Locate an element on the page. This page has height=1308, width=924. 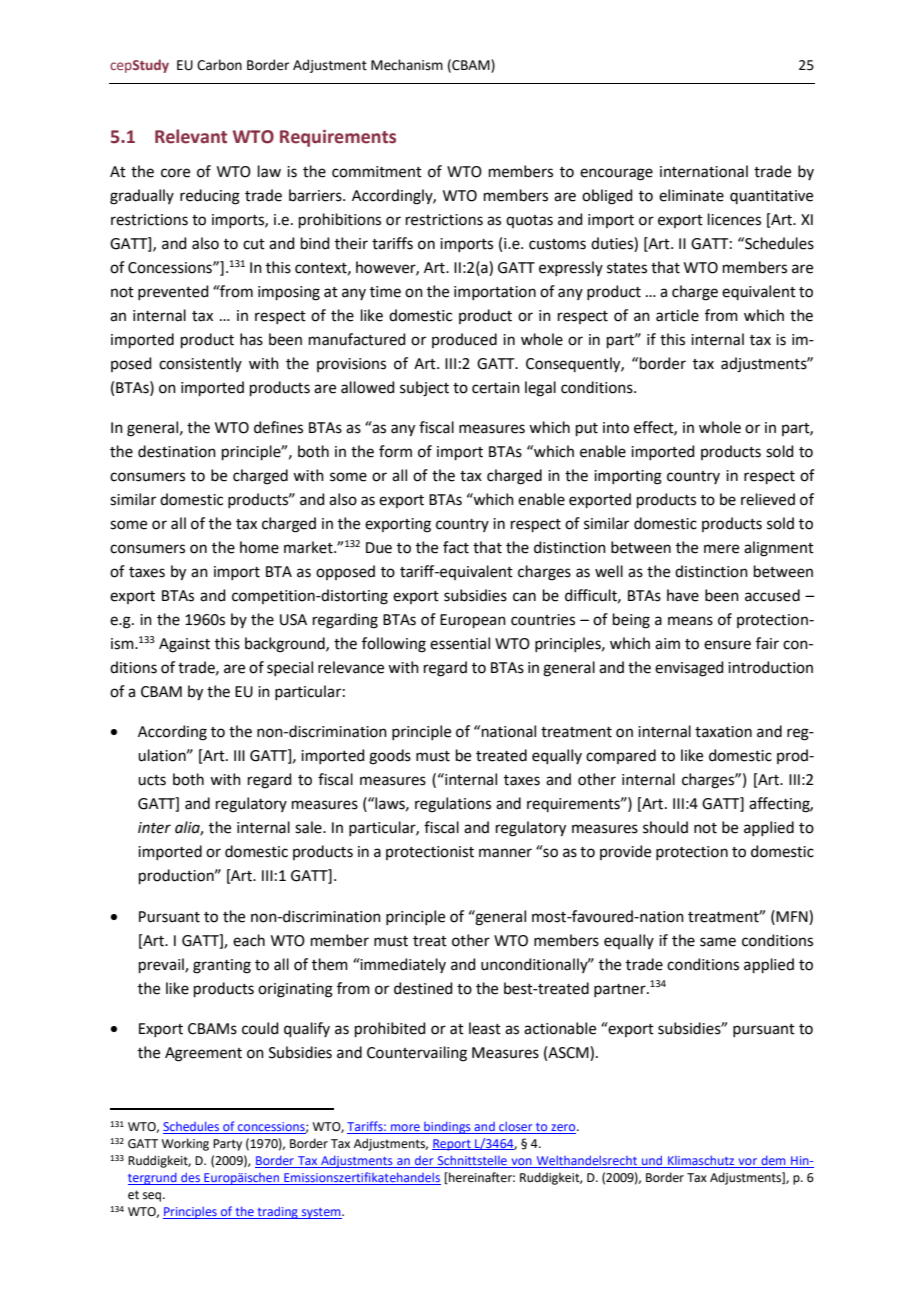
Report is located at coordinates (452, 1145).
